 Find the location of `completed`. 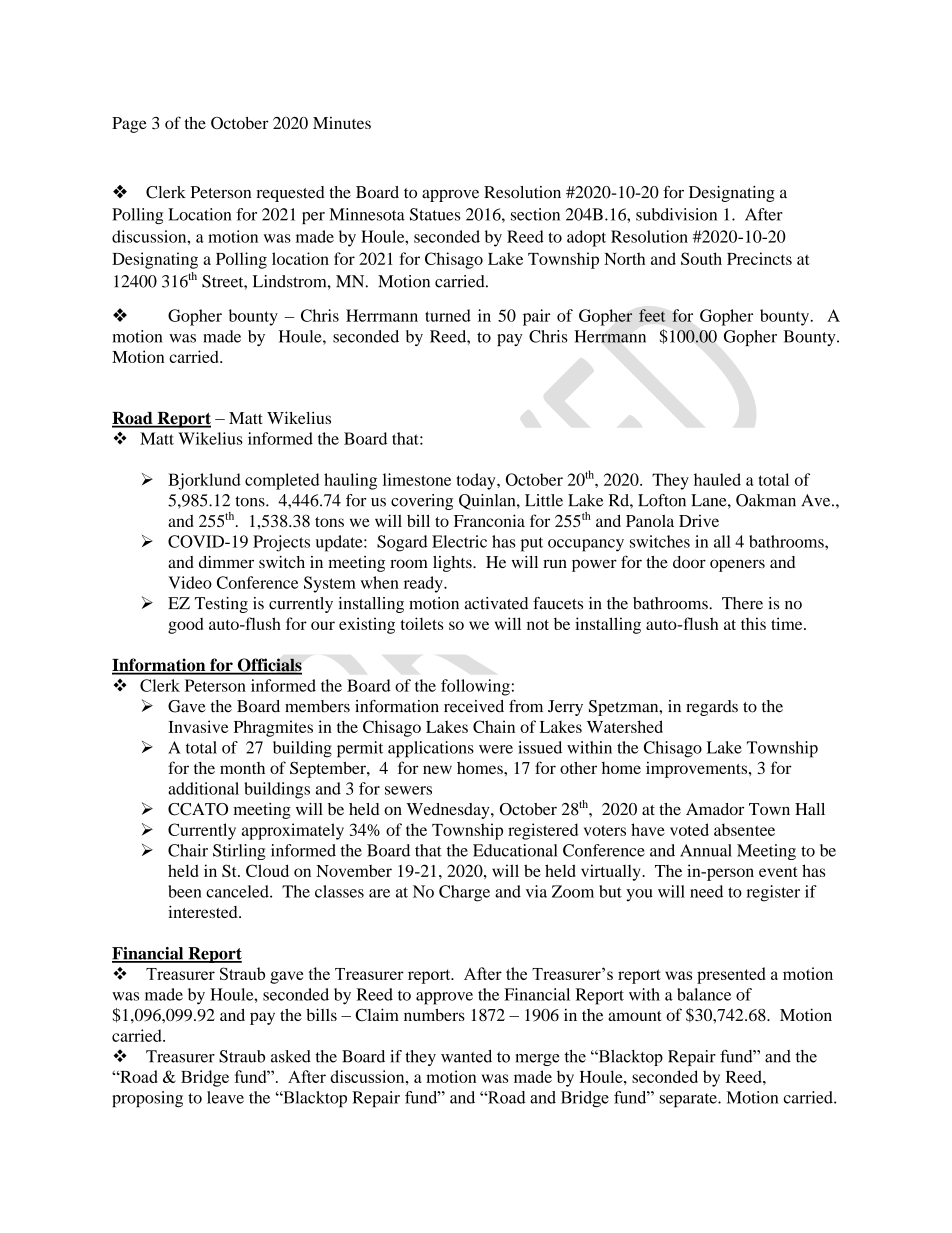

completed is located at coordinates (282, 481).
